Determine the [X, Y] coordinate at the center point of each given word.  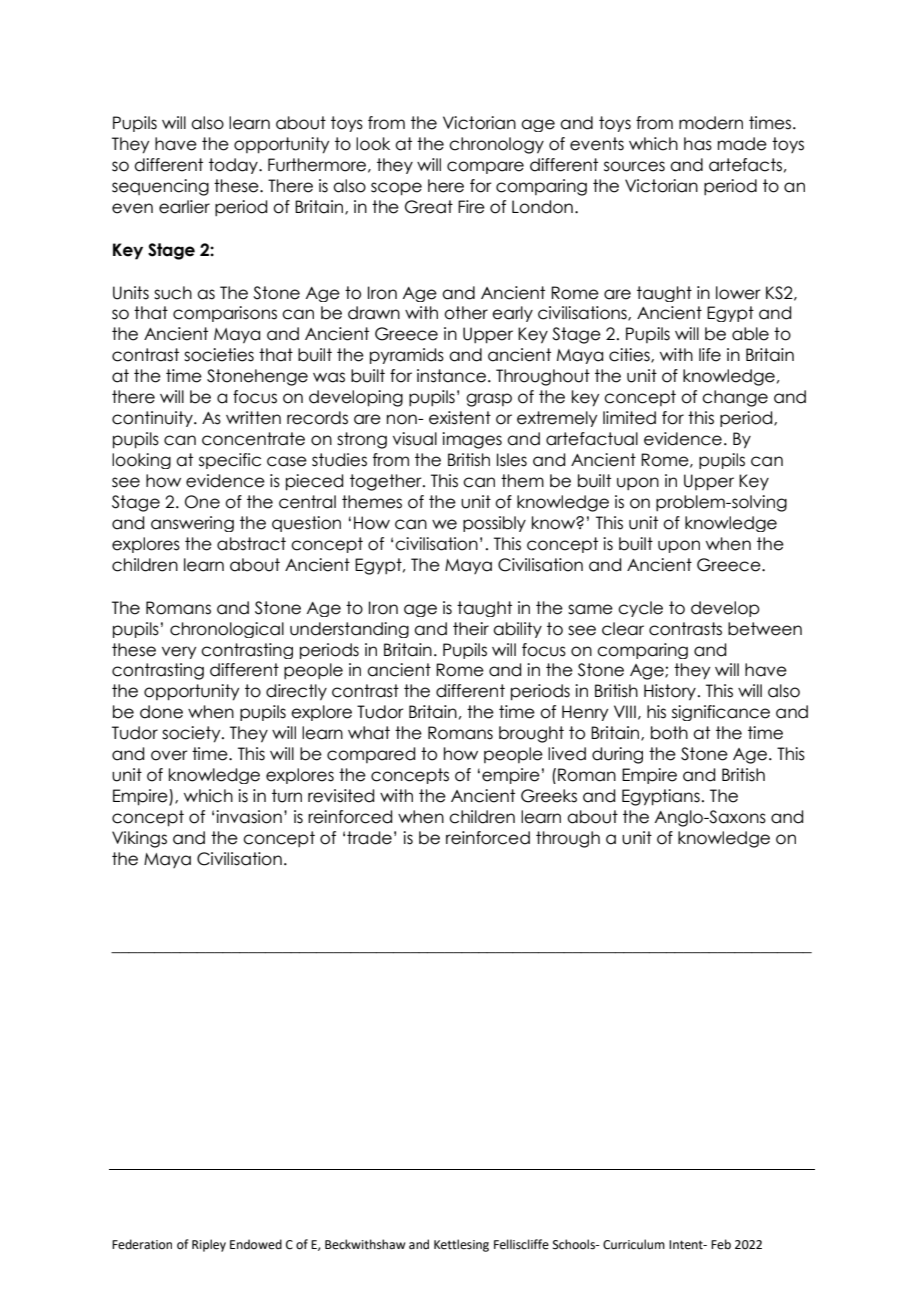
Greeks [549, 796]
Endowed [256, 1244]
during [617, 755]
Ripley [209, 1245]
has [698, 144]
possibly [494, 524]
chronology [496, 145]
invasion [249, 817]
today [234, 166]
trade [369, 838]
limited [629, 418]
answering [192, 524]
